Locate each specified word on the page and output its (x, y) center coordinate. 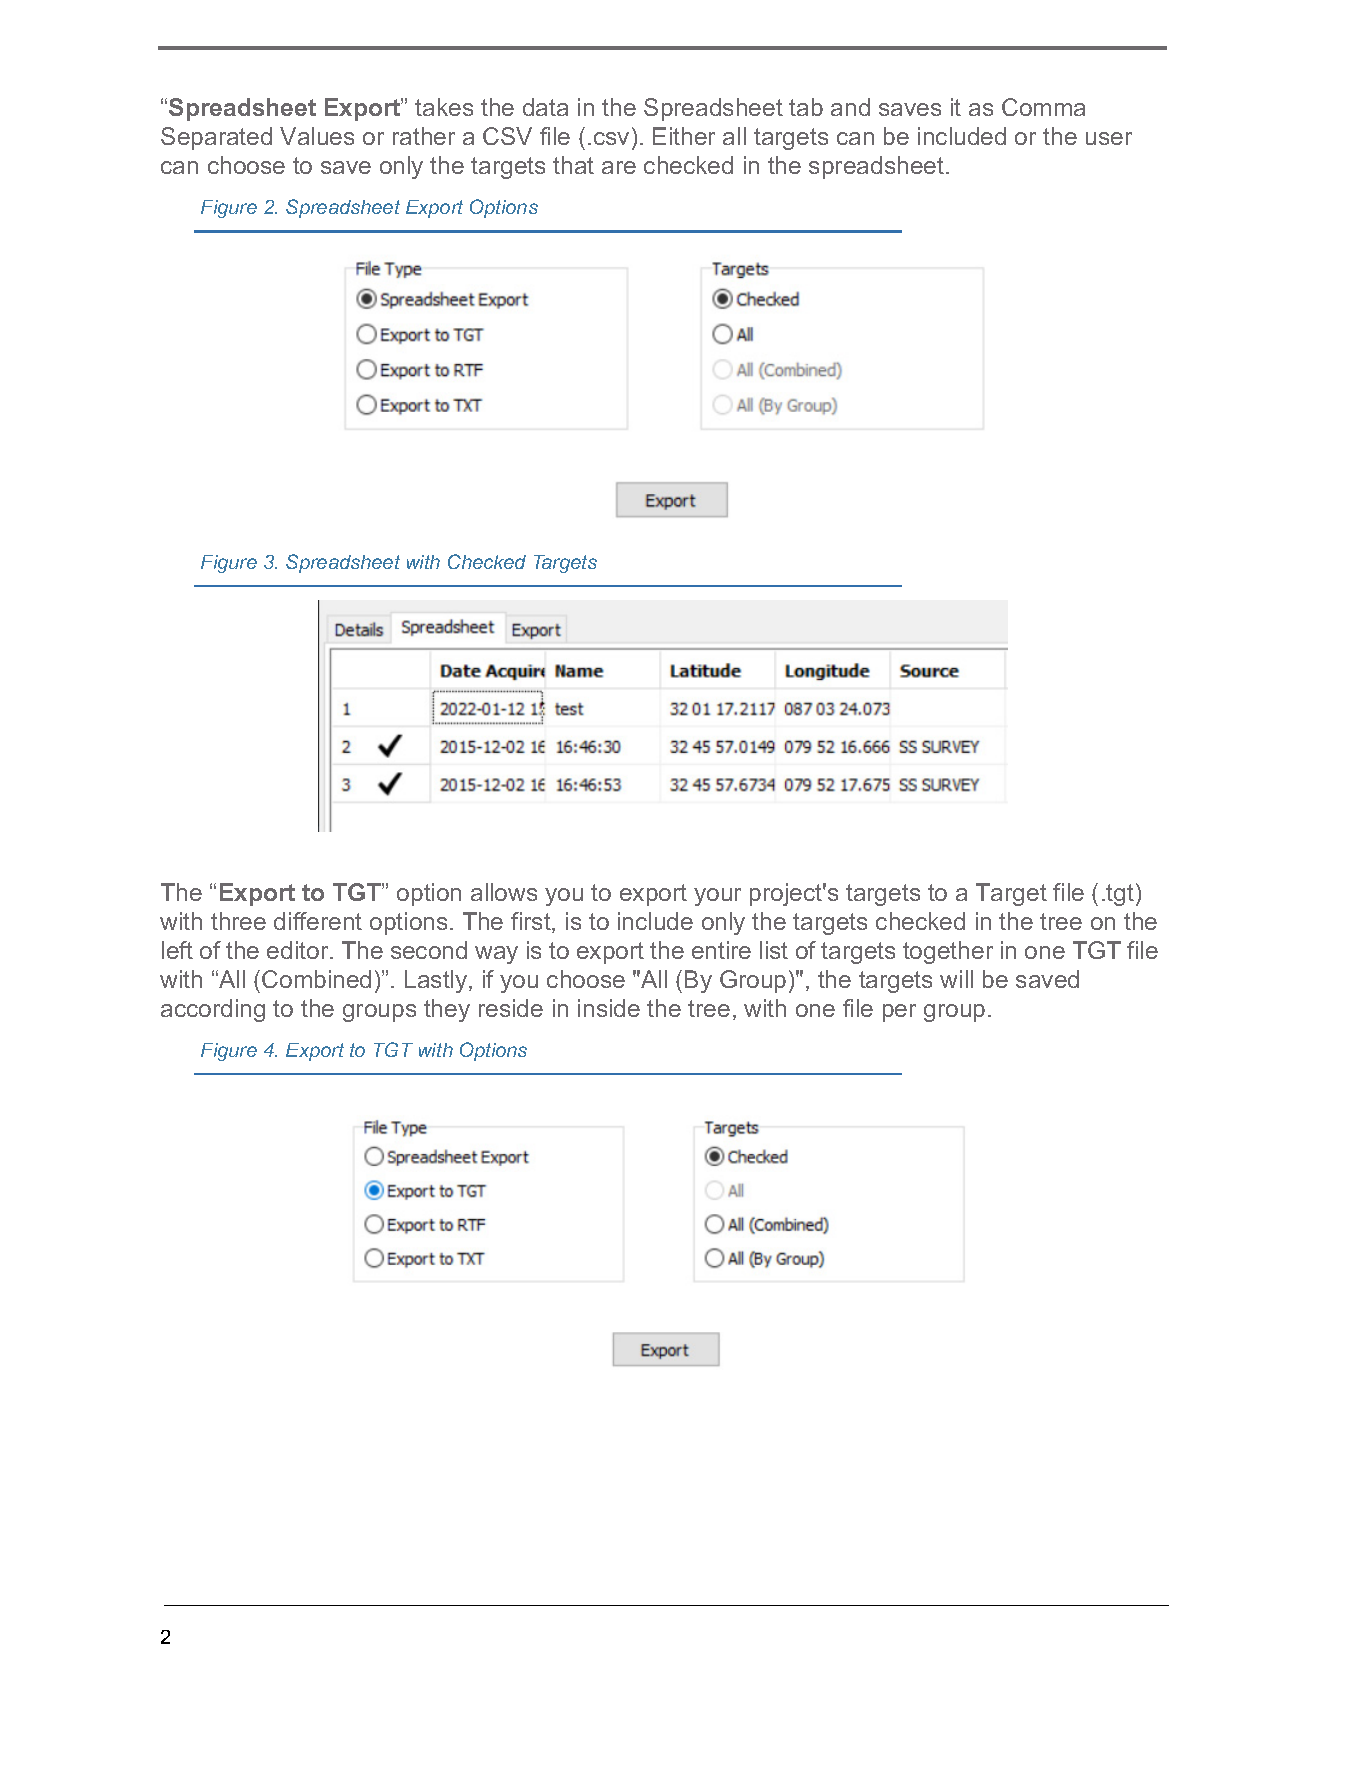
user (1109, 138)
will (956, 979)
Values (317, 136)
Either (684, 136)
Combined (316, 979)
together (948, 952)
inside (609, 1008)
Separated (216, 138)
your (717, 897)
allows (504, 892)
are (619, 167)
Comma (1043, 107)
